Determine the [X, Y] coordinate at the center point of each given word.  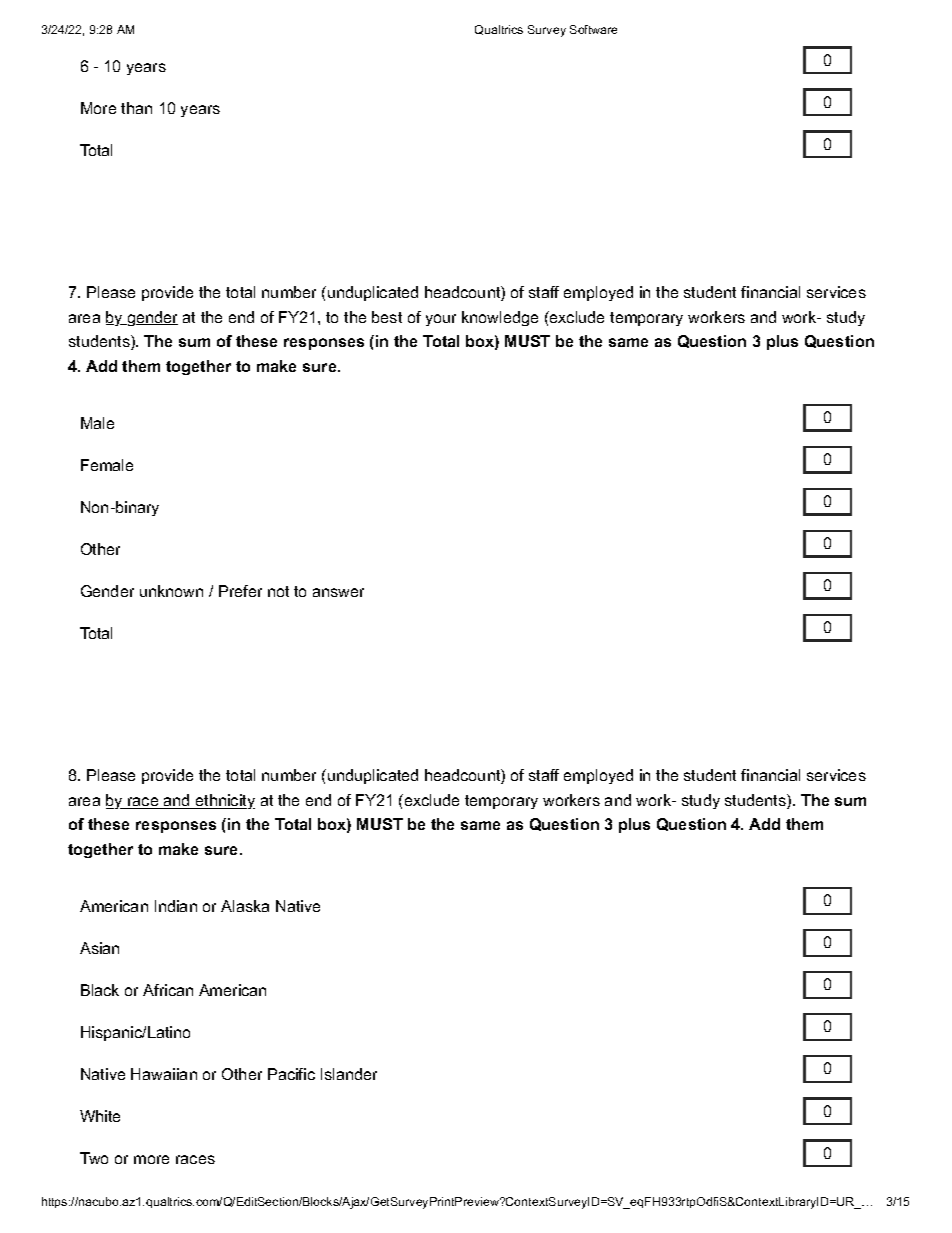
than [136, 108]
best [387, 317]
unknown [171, 591]
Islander [349, 1074]
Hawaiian [164, 1074]
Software [593, 29]
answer [338, 592]
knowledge [500, 318]
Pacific [291, 1074]
